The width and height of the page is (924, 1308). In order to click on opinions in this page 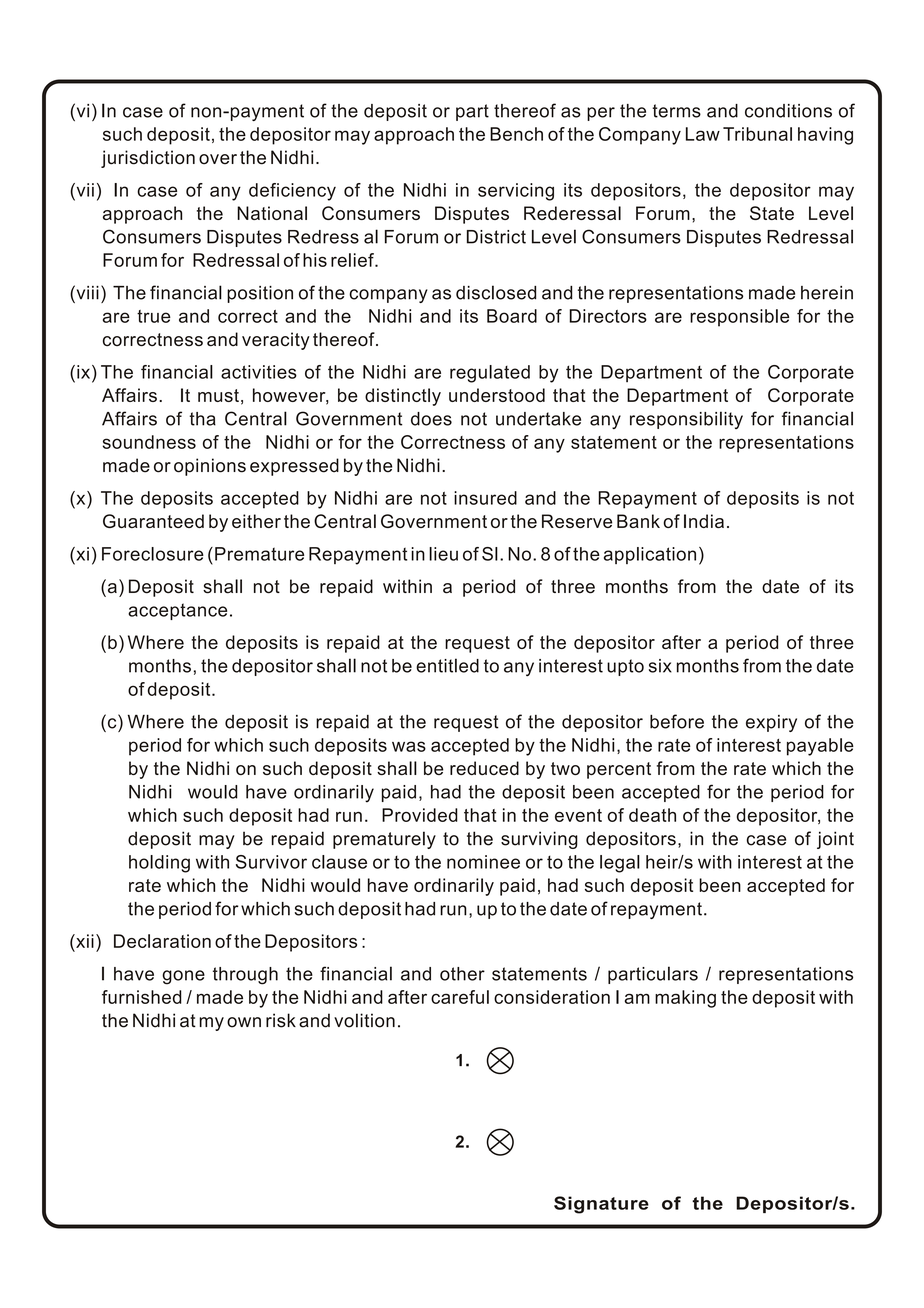, I will do `click(210, 467)`.
